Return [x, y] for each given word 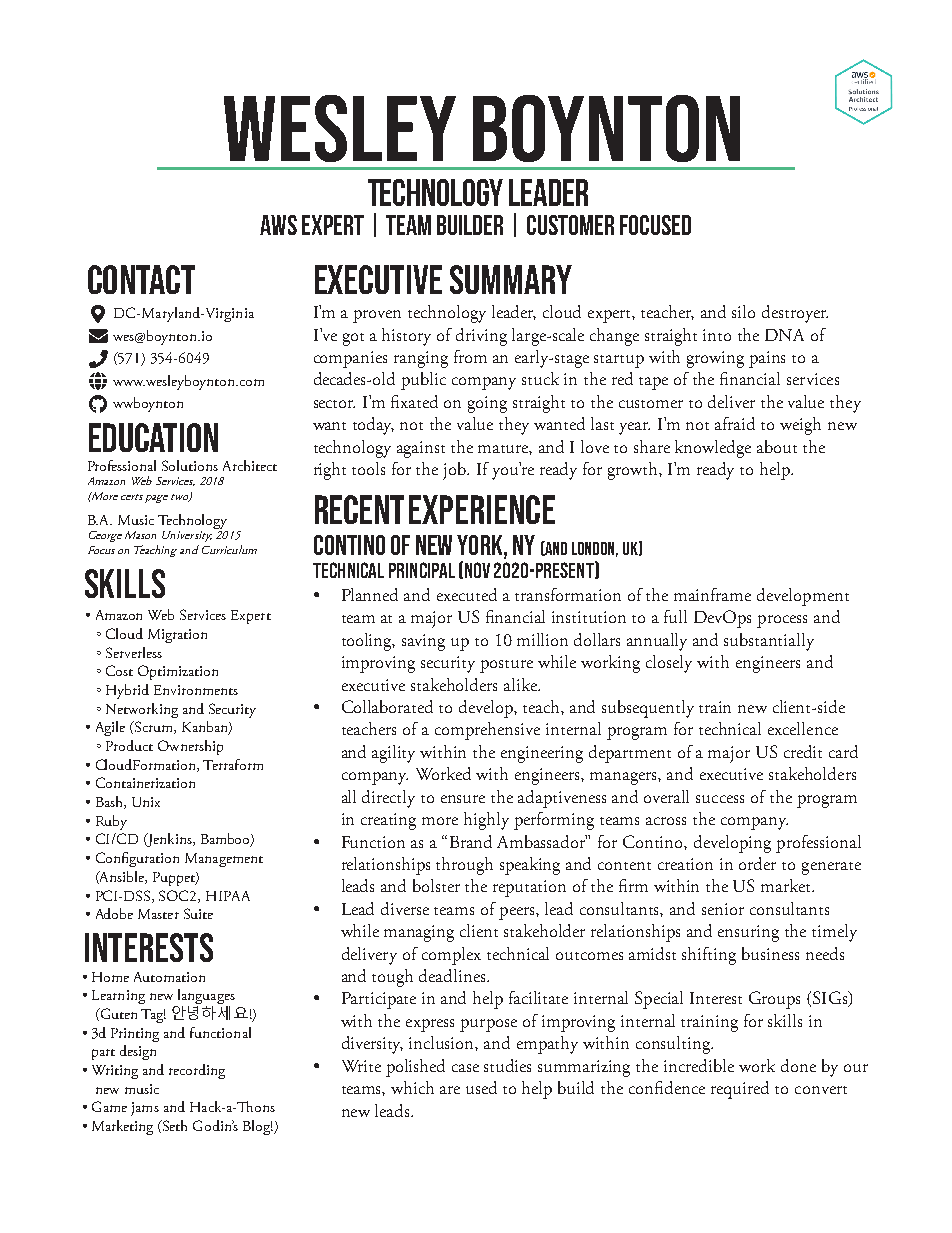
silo [743, 311]
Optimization [178, 672]
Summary [511, 279]
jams [145, 1109]
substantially [769, 642]
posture [506, 666]
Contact [141, 279]
